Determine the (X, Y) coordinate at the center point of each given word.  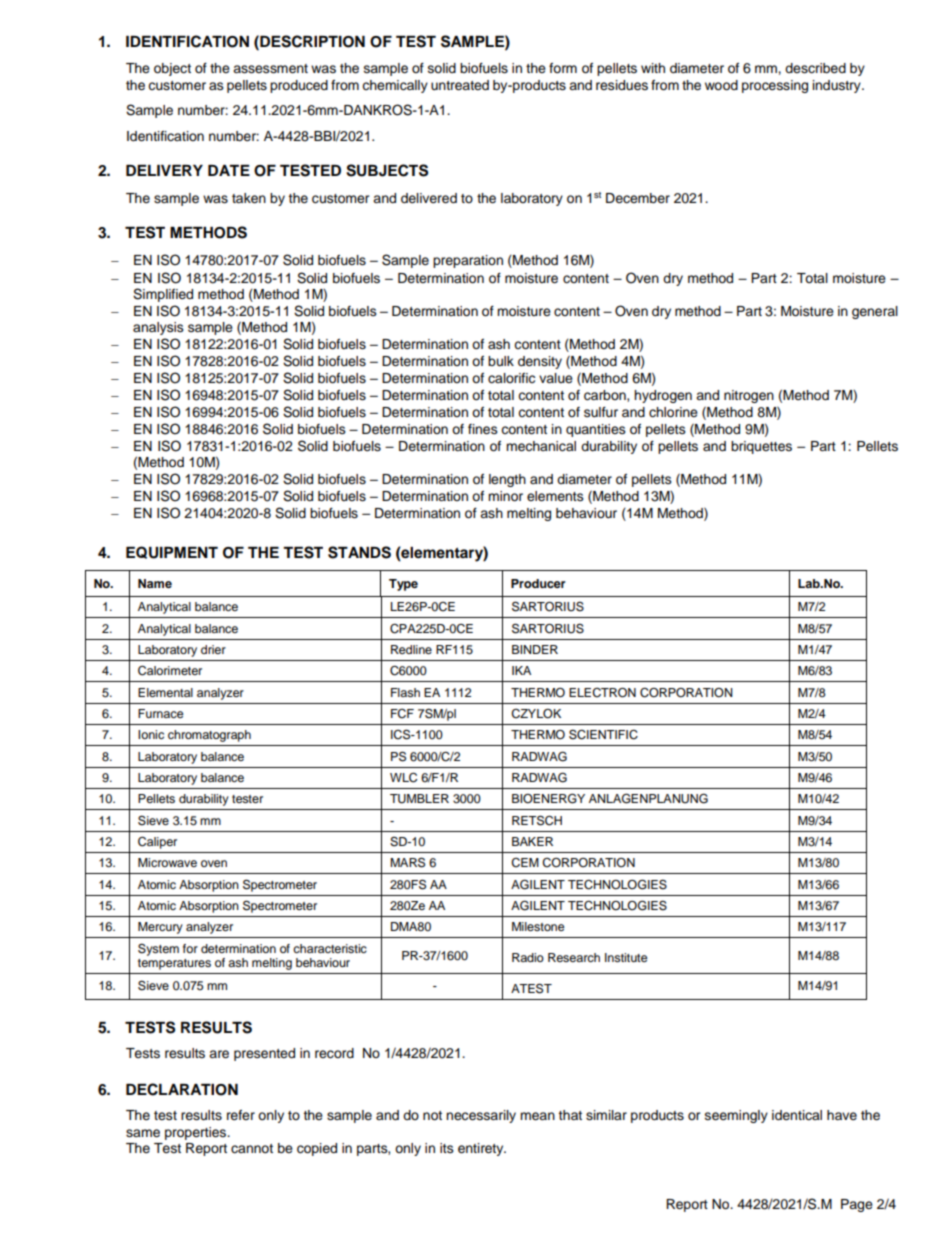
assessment (270, 69)
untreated (460, 85)
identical (797, 1115)
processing (775, 86)
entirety (482, 1149)
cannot (252, 1149)
